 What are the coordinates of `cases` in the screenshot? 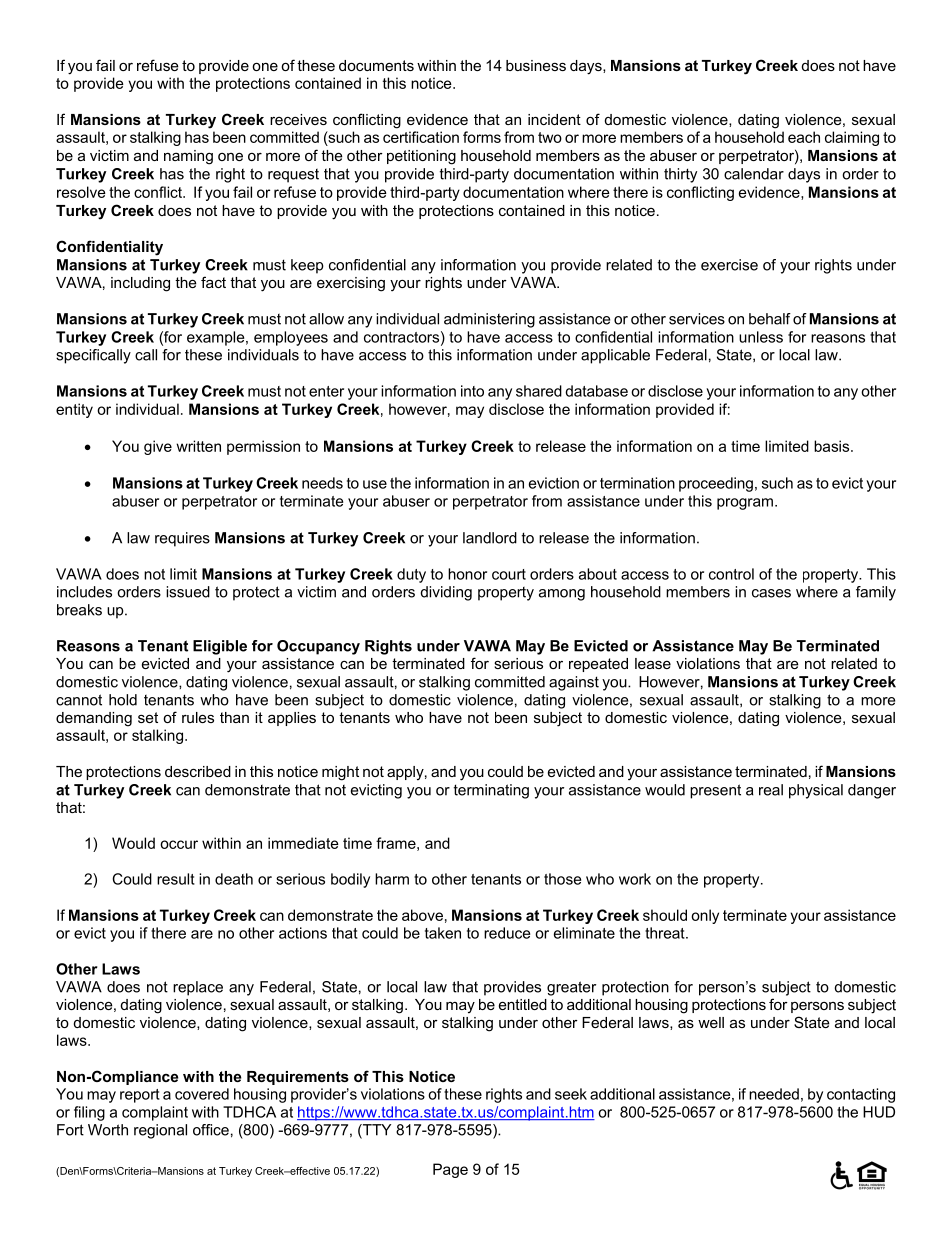 It's located at (771, 593).
